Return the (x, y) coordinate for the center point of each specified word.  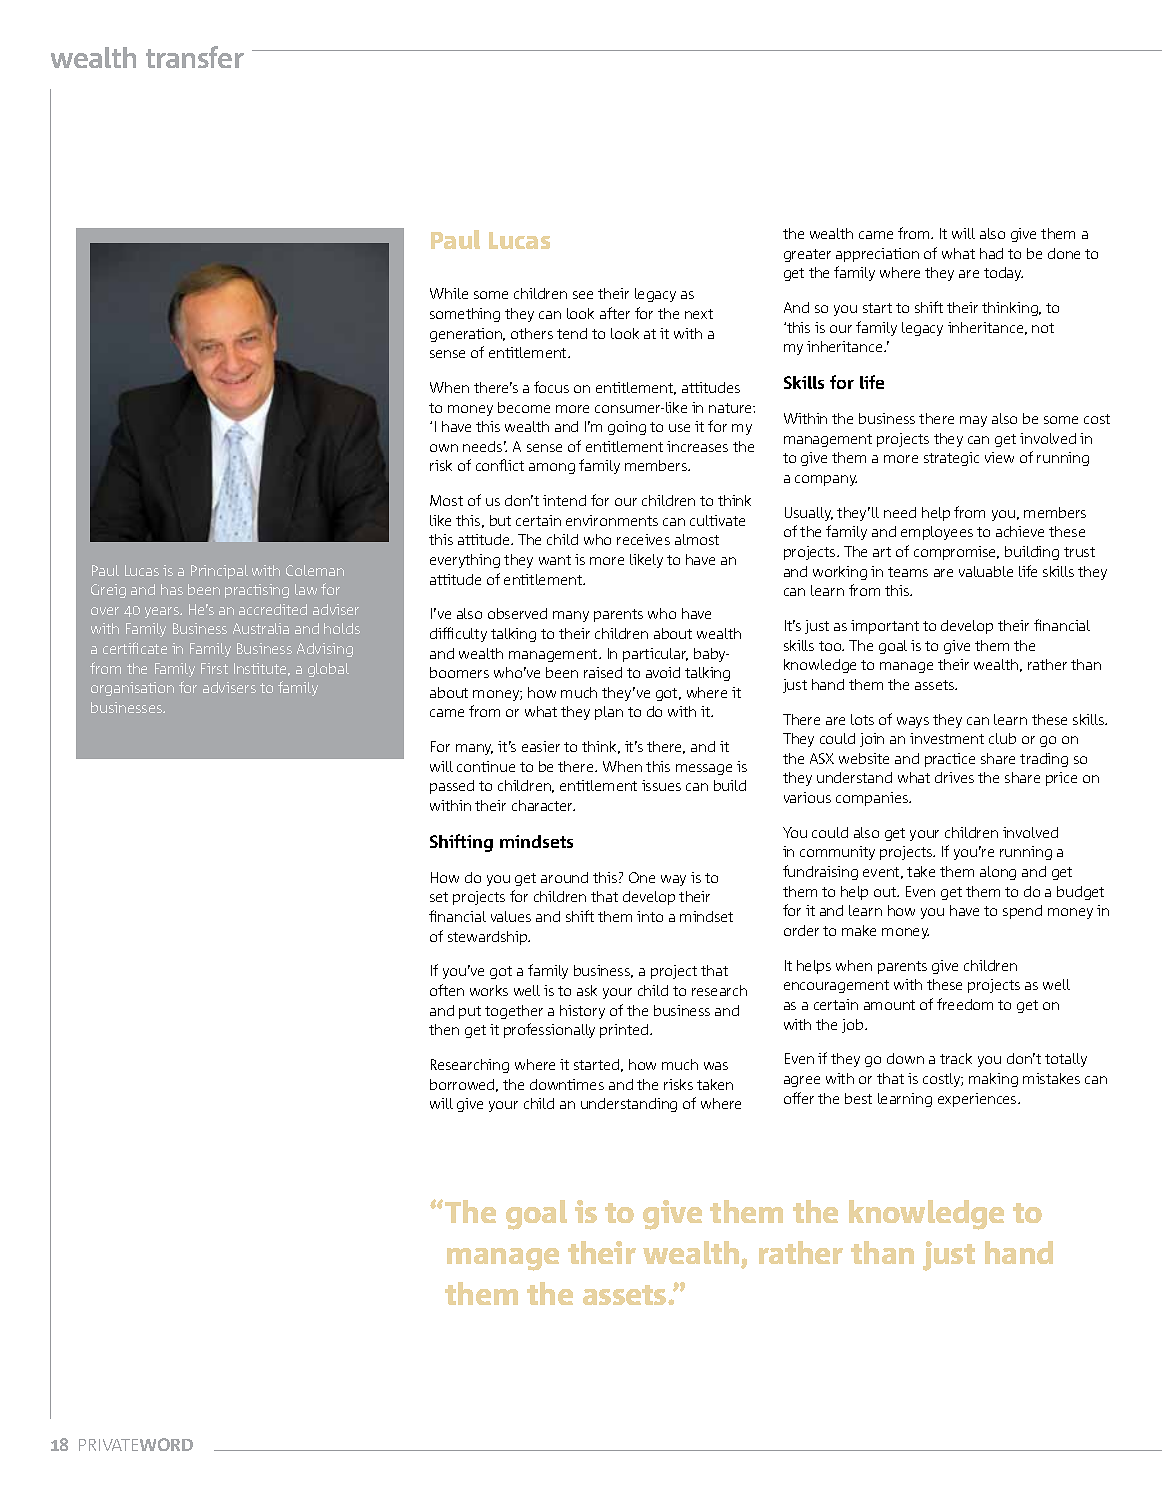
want (555, 560)
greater (807, 255)
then (444, 1029)
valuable (986, 571)
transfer (195, 57)
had (991, 253)
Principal (219, 572)
